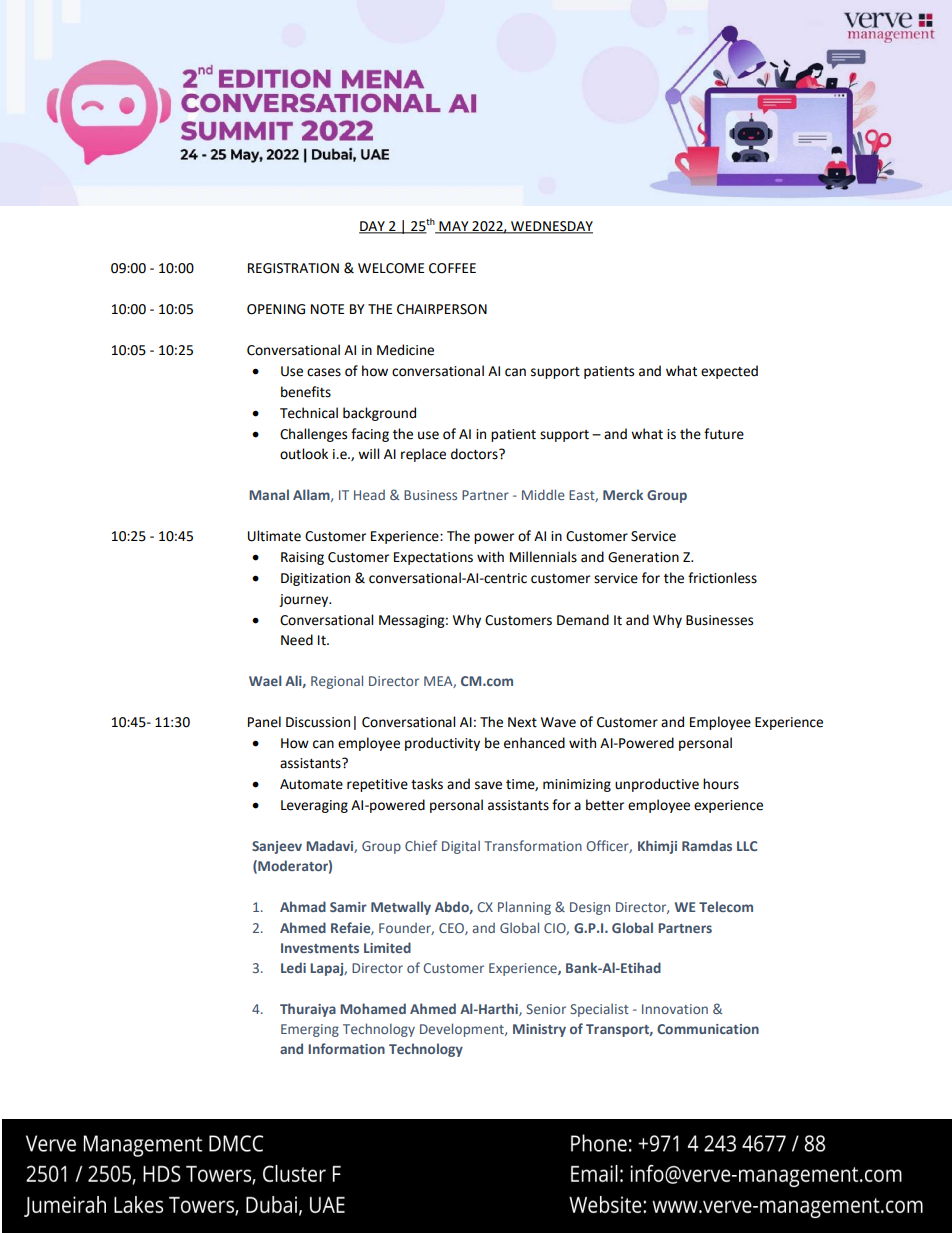  What do you see at coordinates (311, 784) in the screenshot?
I see `Automate` at bounding box center [311, 784].
